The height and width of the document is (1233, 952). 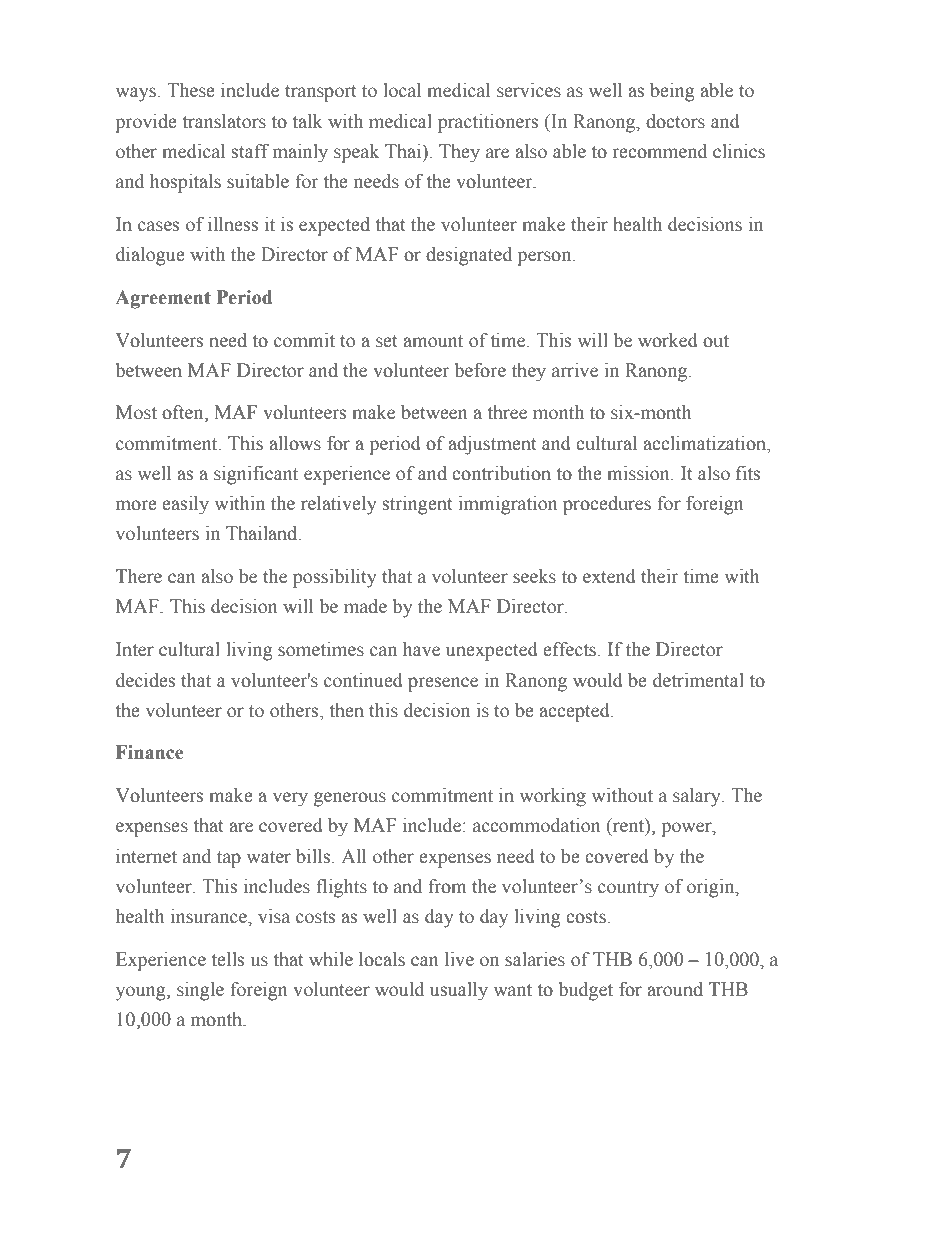 What do you see at coordinates (459, 959) in the document?
I see `live` at bounding box center [459, 959].
